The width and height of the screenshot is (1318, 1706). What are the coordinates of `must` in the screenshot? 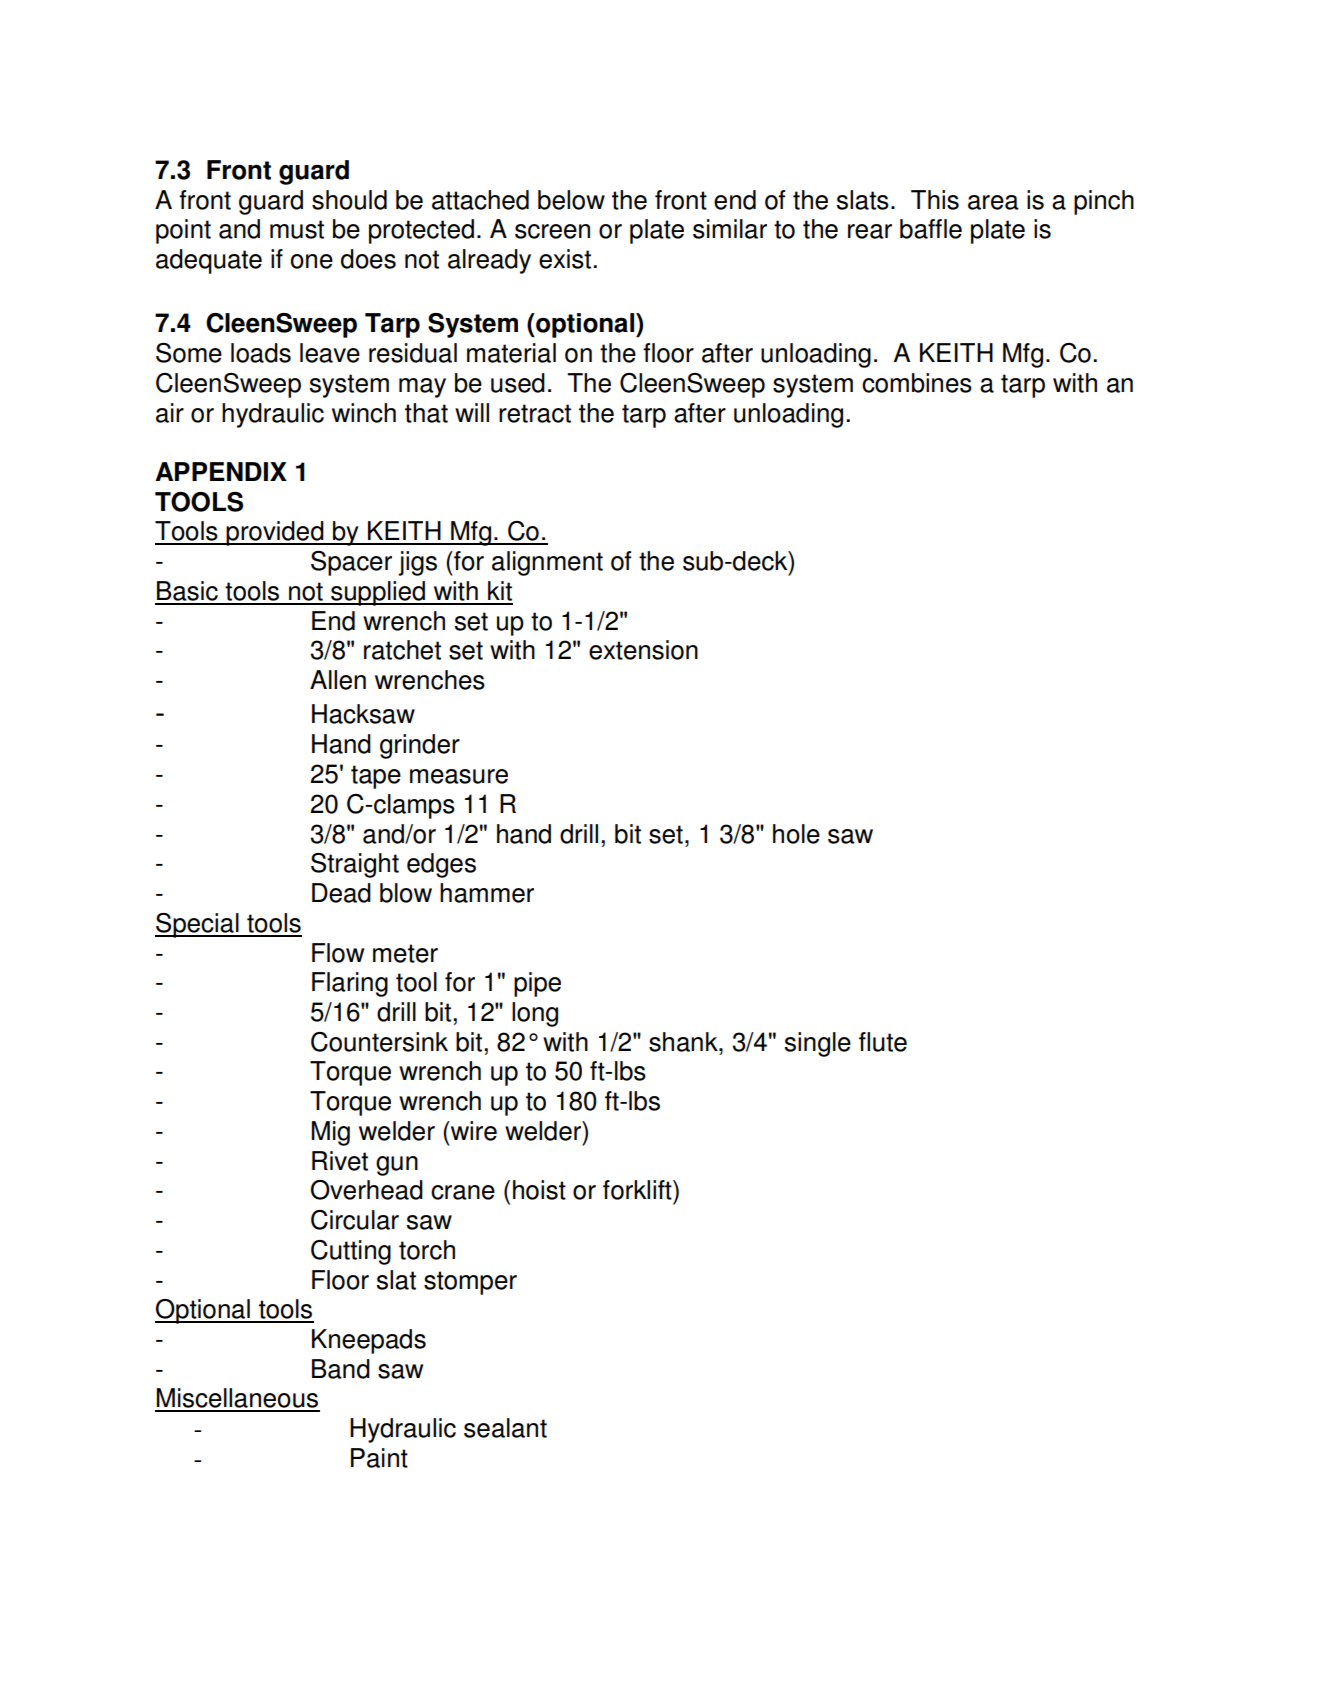 It's located at (297, 229).
